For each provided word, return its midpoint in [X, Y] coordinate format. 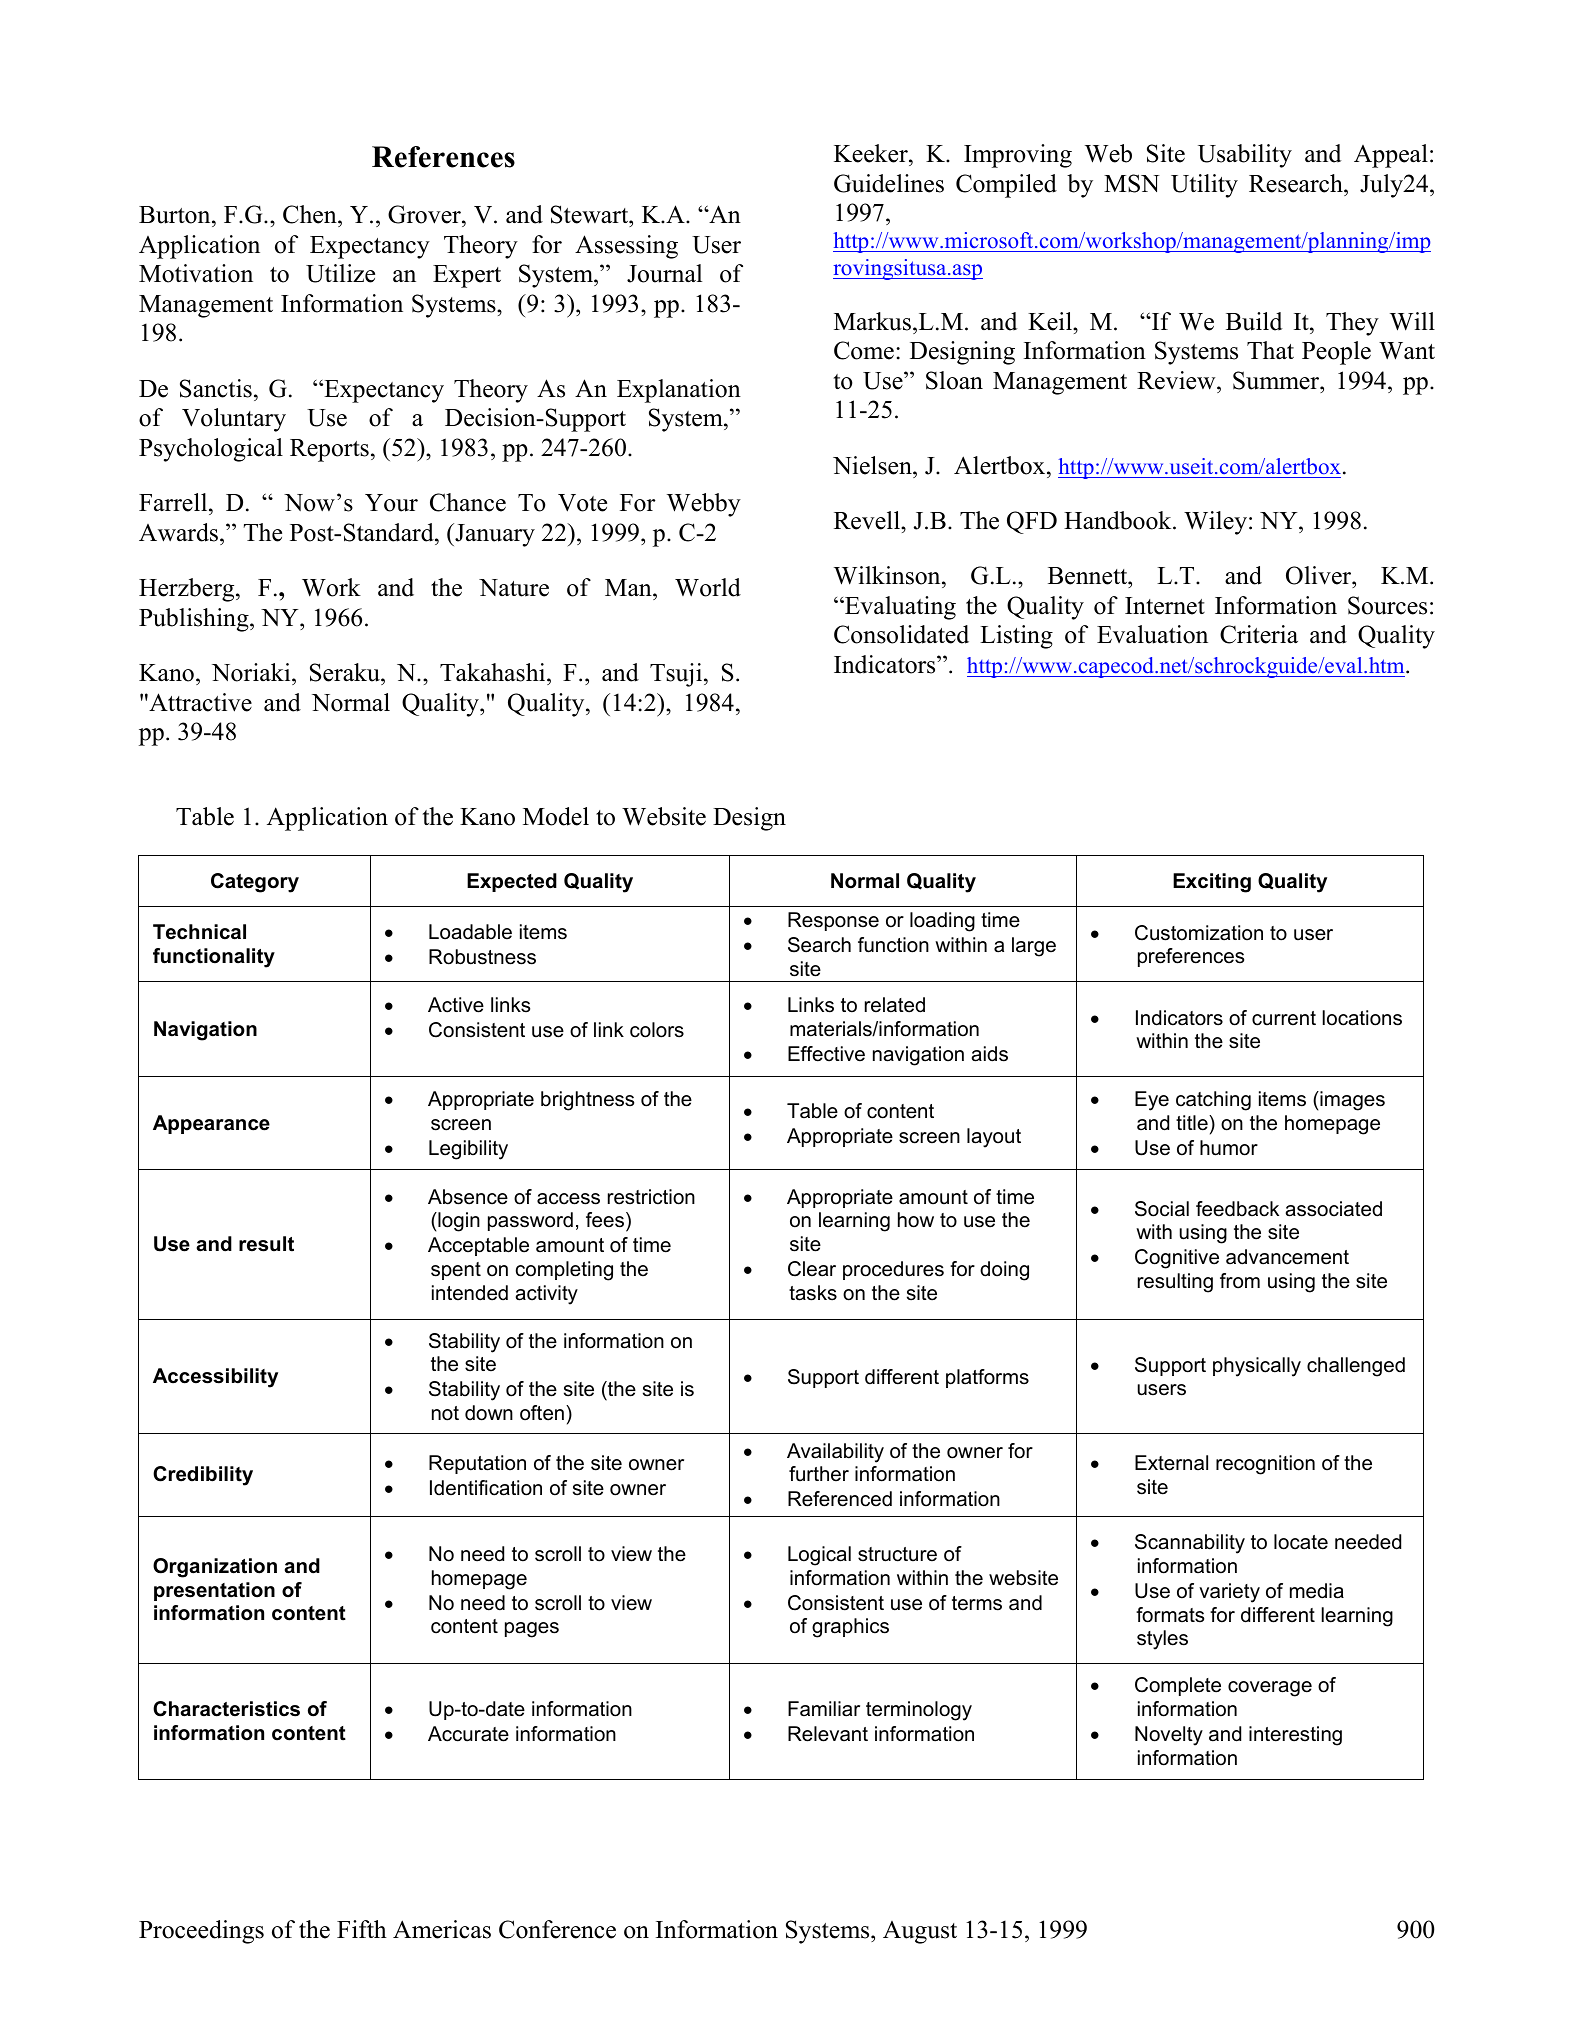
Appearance [211, 1124]
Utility [1204, 186]
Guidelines [889, 183]
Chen [311, 216]
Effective [826, 1054]
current [1284, 1018]
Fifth [362, 1929]
